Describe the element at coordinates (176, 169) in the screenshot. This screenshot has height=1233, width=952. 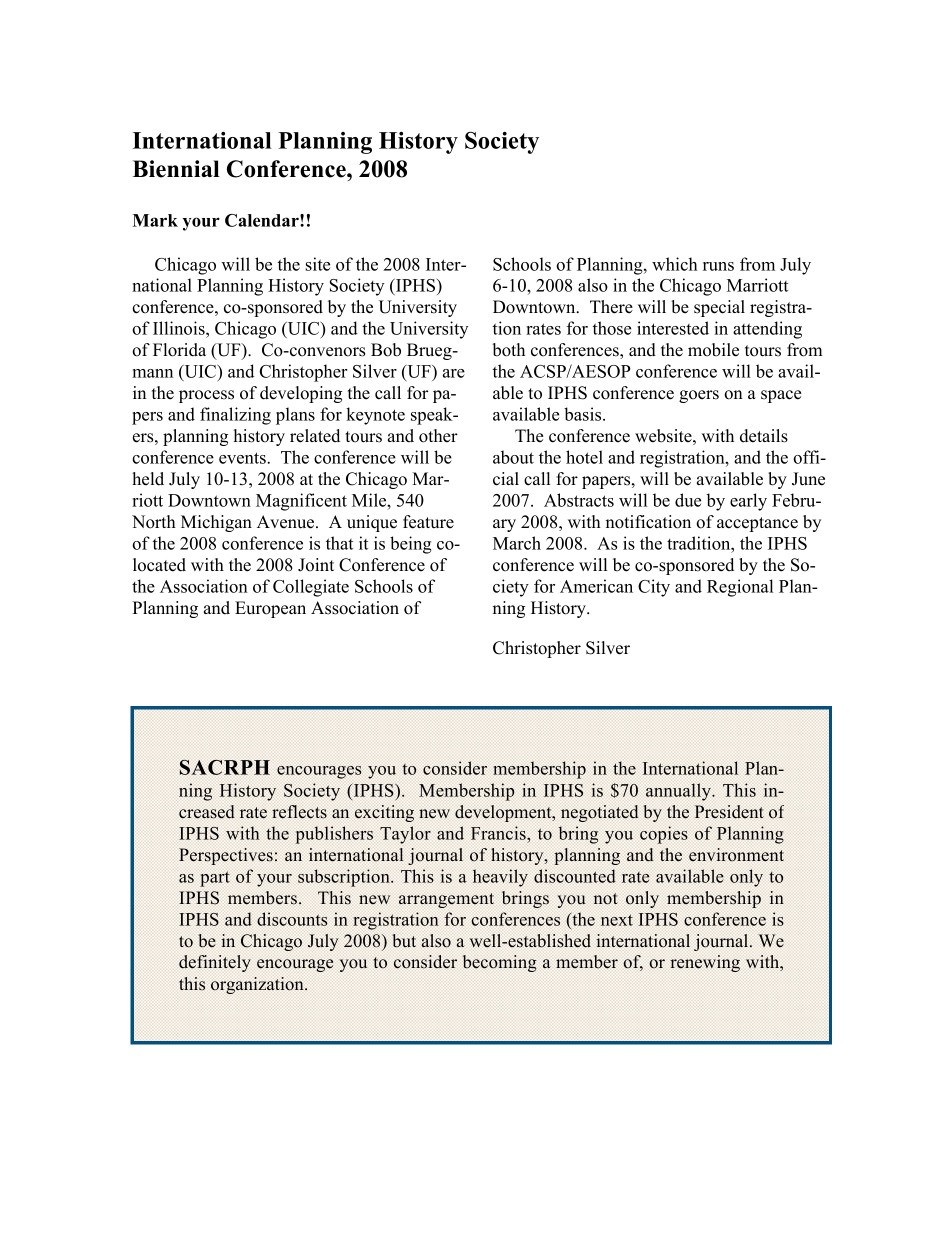
I see `Biennial` at that location.
